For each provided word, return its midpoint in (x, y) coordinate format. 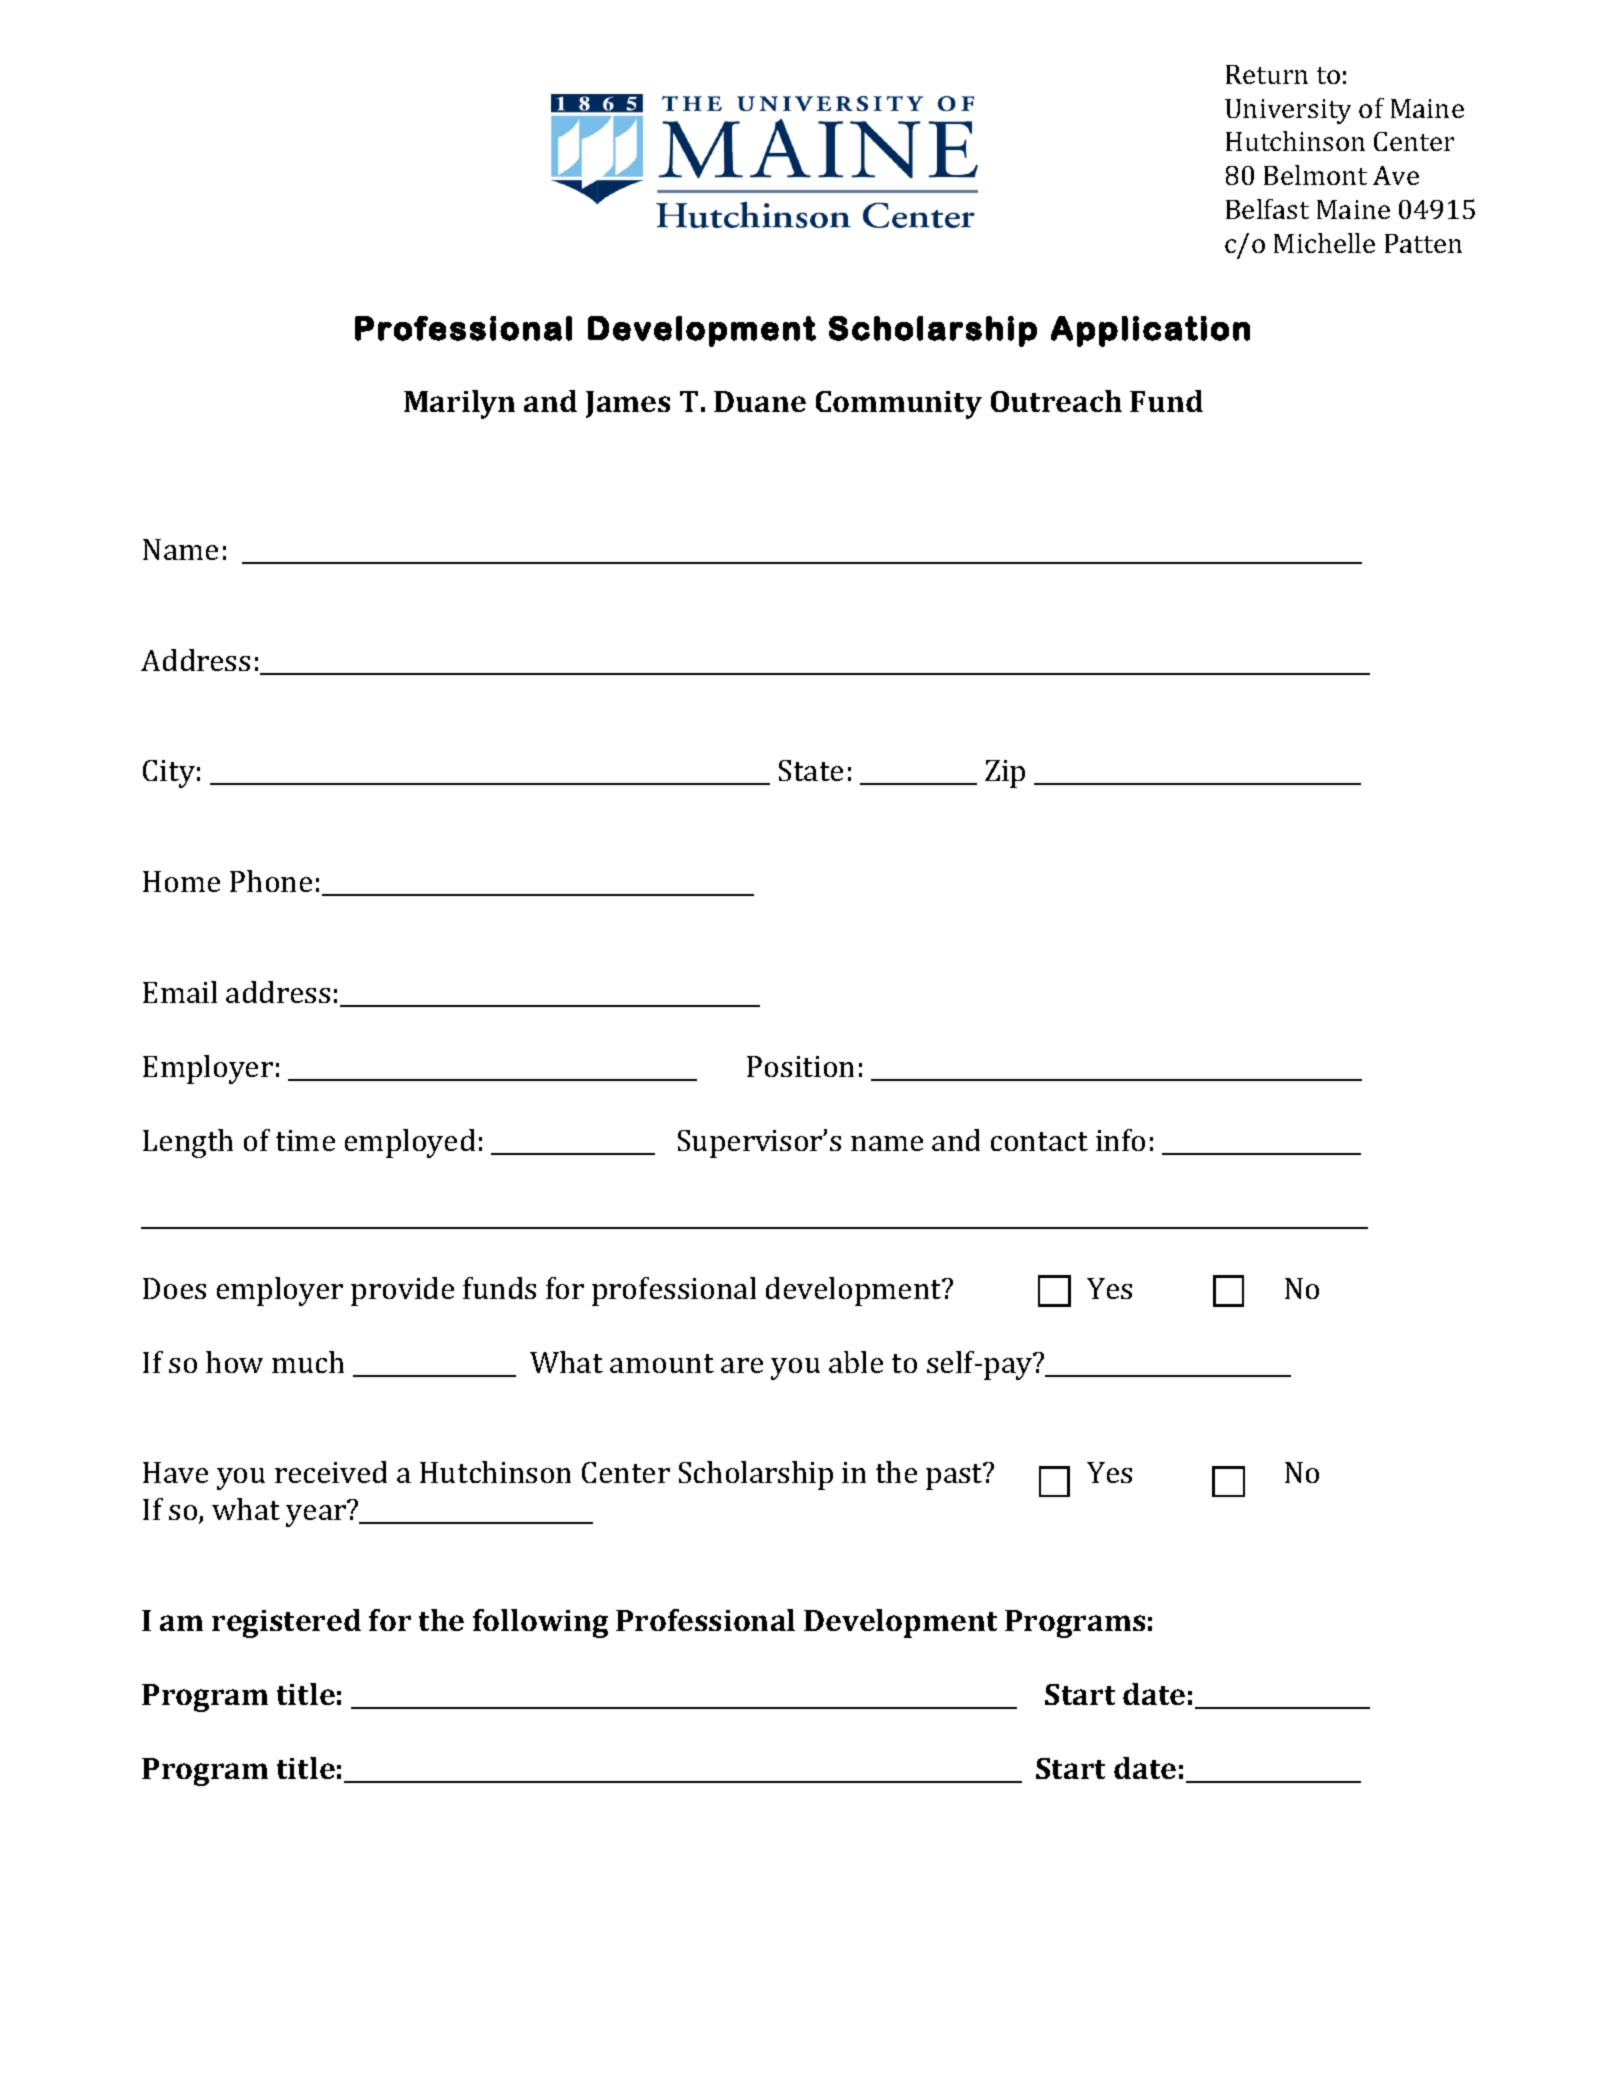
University (1288, 111)
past (955, 1476)
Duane (760, 401)
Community (899, 405)
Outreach (1056, 401)
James (628, 404)
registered (286, 1623)
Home (181, 881)
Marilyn (459, 404)
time (305, 1140)
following (540, 1623)
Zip (1005, 774)
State (811, 770)
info (1120, 1140)
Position (800, 1066)
